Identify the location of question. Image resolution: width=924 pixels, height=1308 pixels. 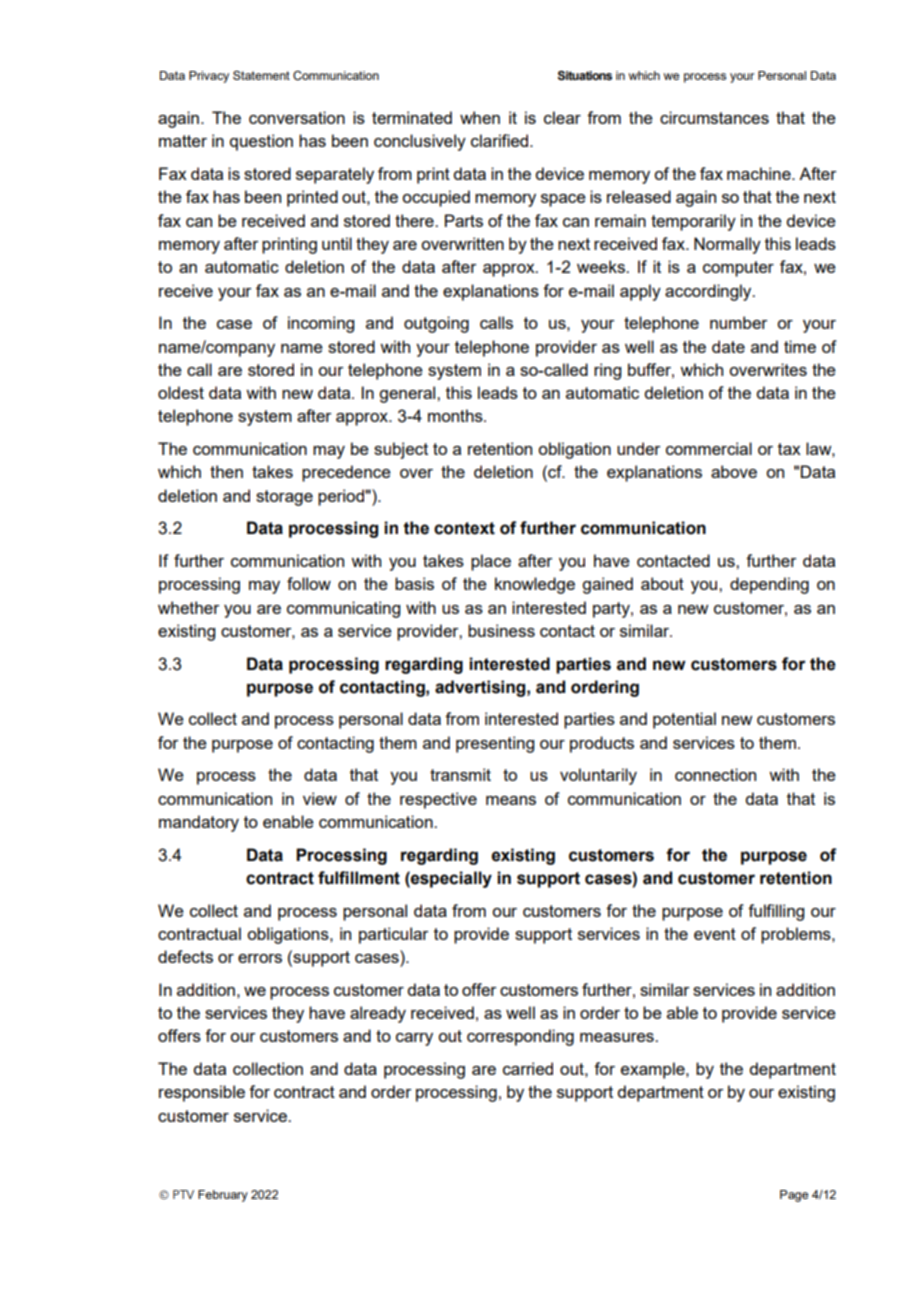
(261, 142).
